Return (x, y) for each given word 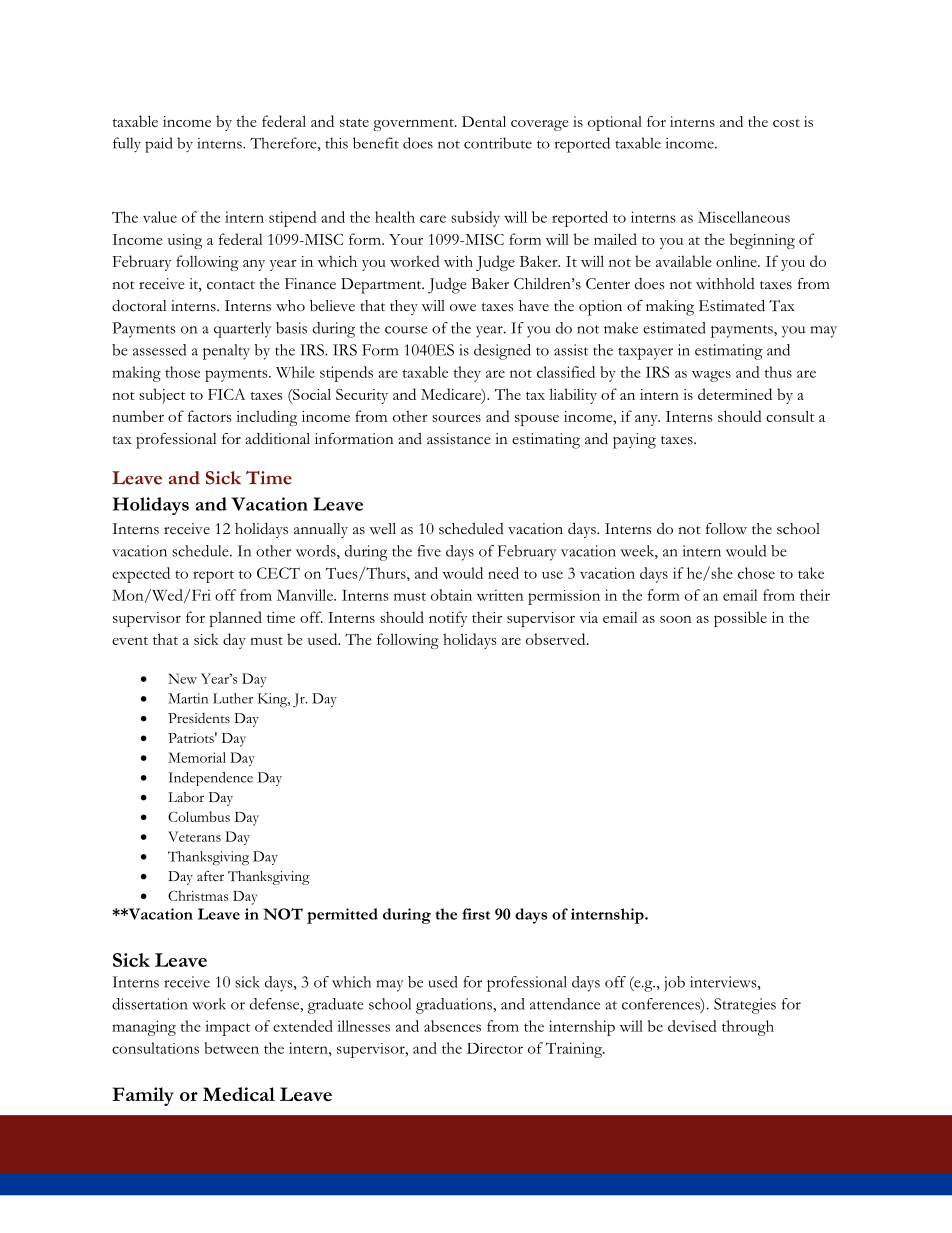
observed (557, 639)
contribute (498, 143)
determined (735, 394)
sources (456, 418)
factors (209, 416)
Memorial (197, 757)
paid (159, 145)
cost (786, 123)
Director (495, 1048)
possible (740, 619)
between (231, 1048)
